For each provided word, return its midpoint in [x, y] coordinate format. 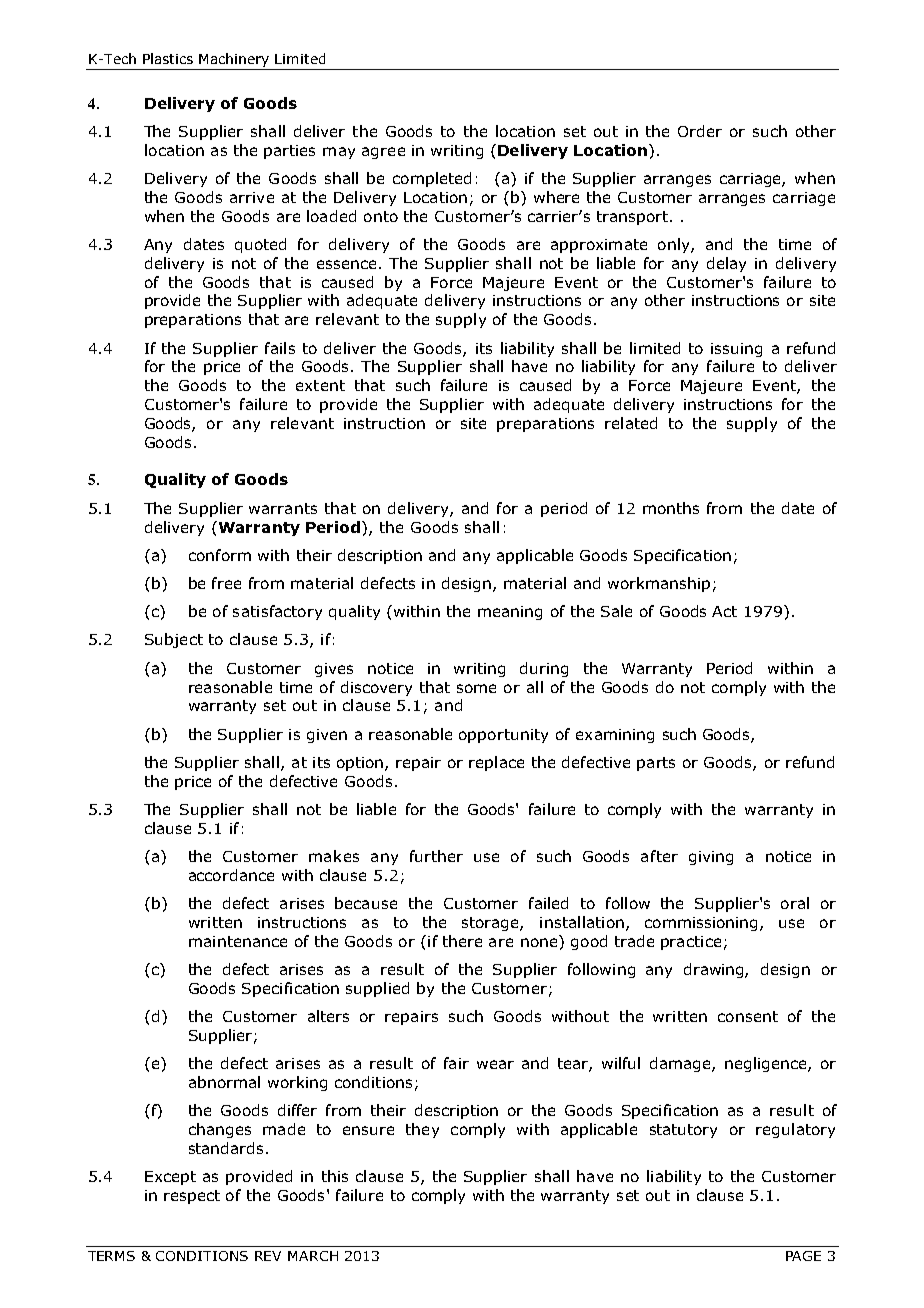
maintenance [238, 941]
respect [192, 1197]
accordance [231, 875]
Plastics [168, 58]
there [462, 941]
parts [656, 764]
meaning [510, 613]
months [671, 508]
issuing [736, 350]
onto [381, 216]
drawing [715, 970]
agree [383, 153]
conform [220, 555]
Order [700, 131]
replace [496, 763]
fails [280, 348]
